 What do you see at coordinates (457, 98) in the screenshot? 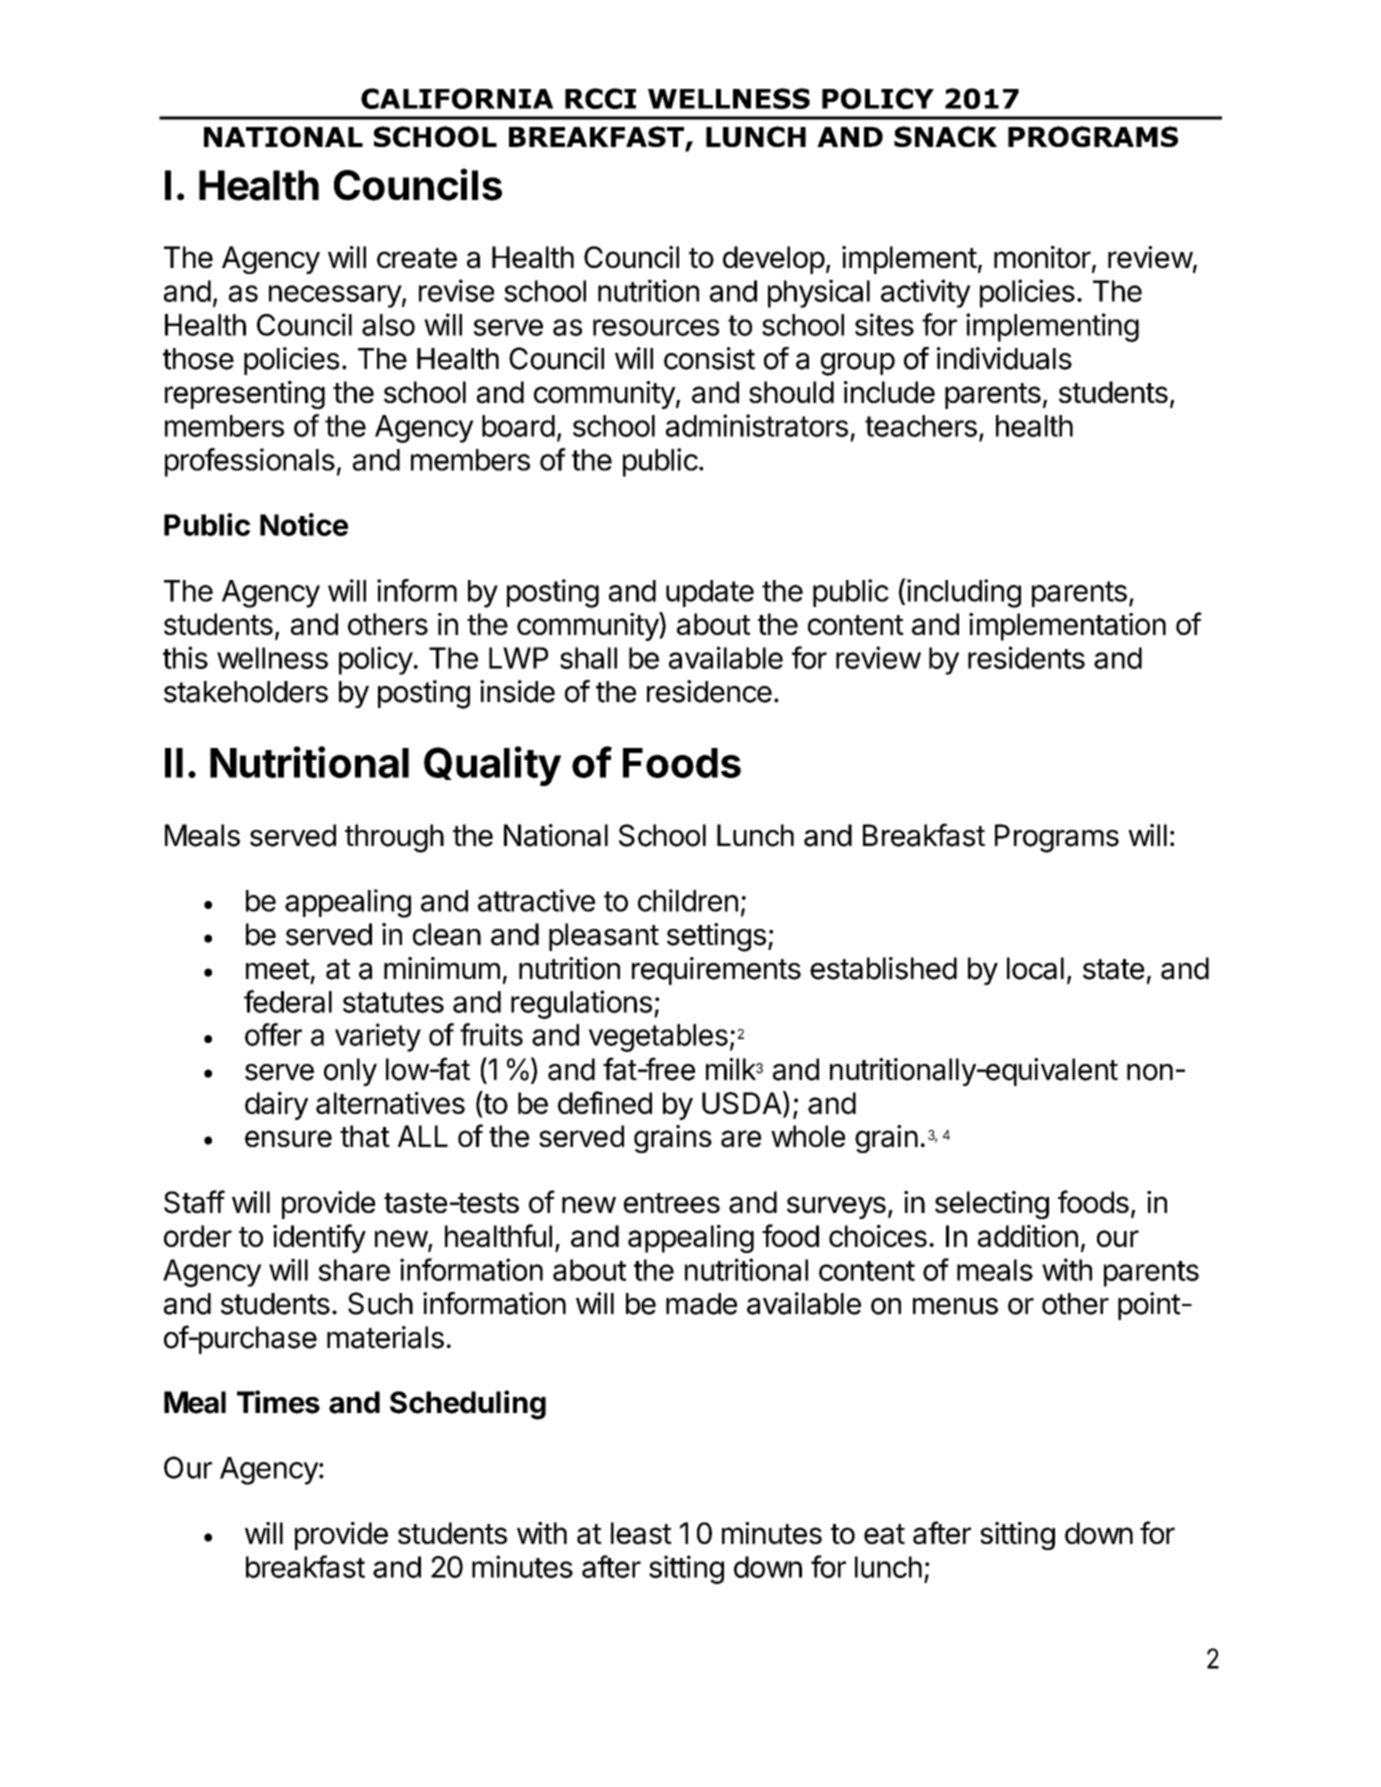
I see `CALIFORNIA` at bounding box center [457, 98].
